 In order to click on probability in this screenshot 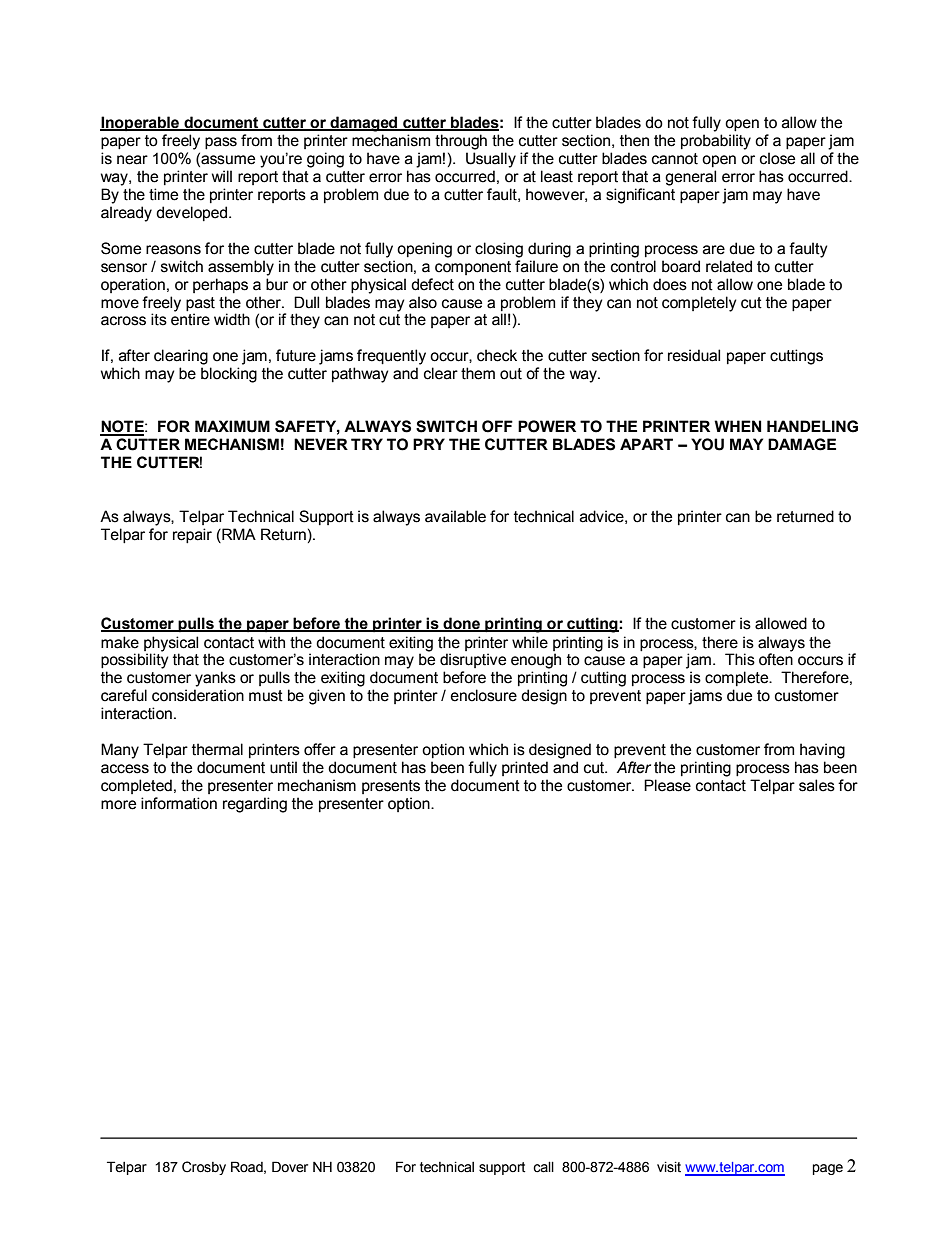, I will do `click(716, 142)`.
